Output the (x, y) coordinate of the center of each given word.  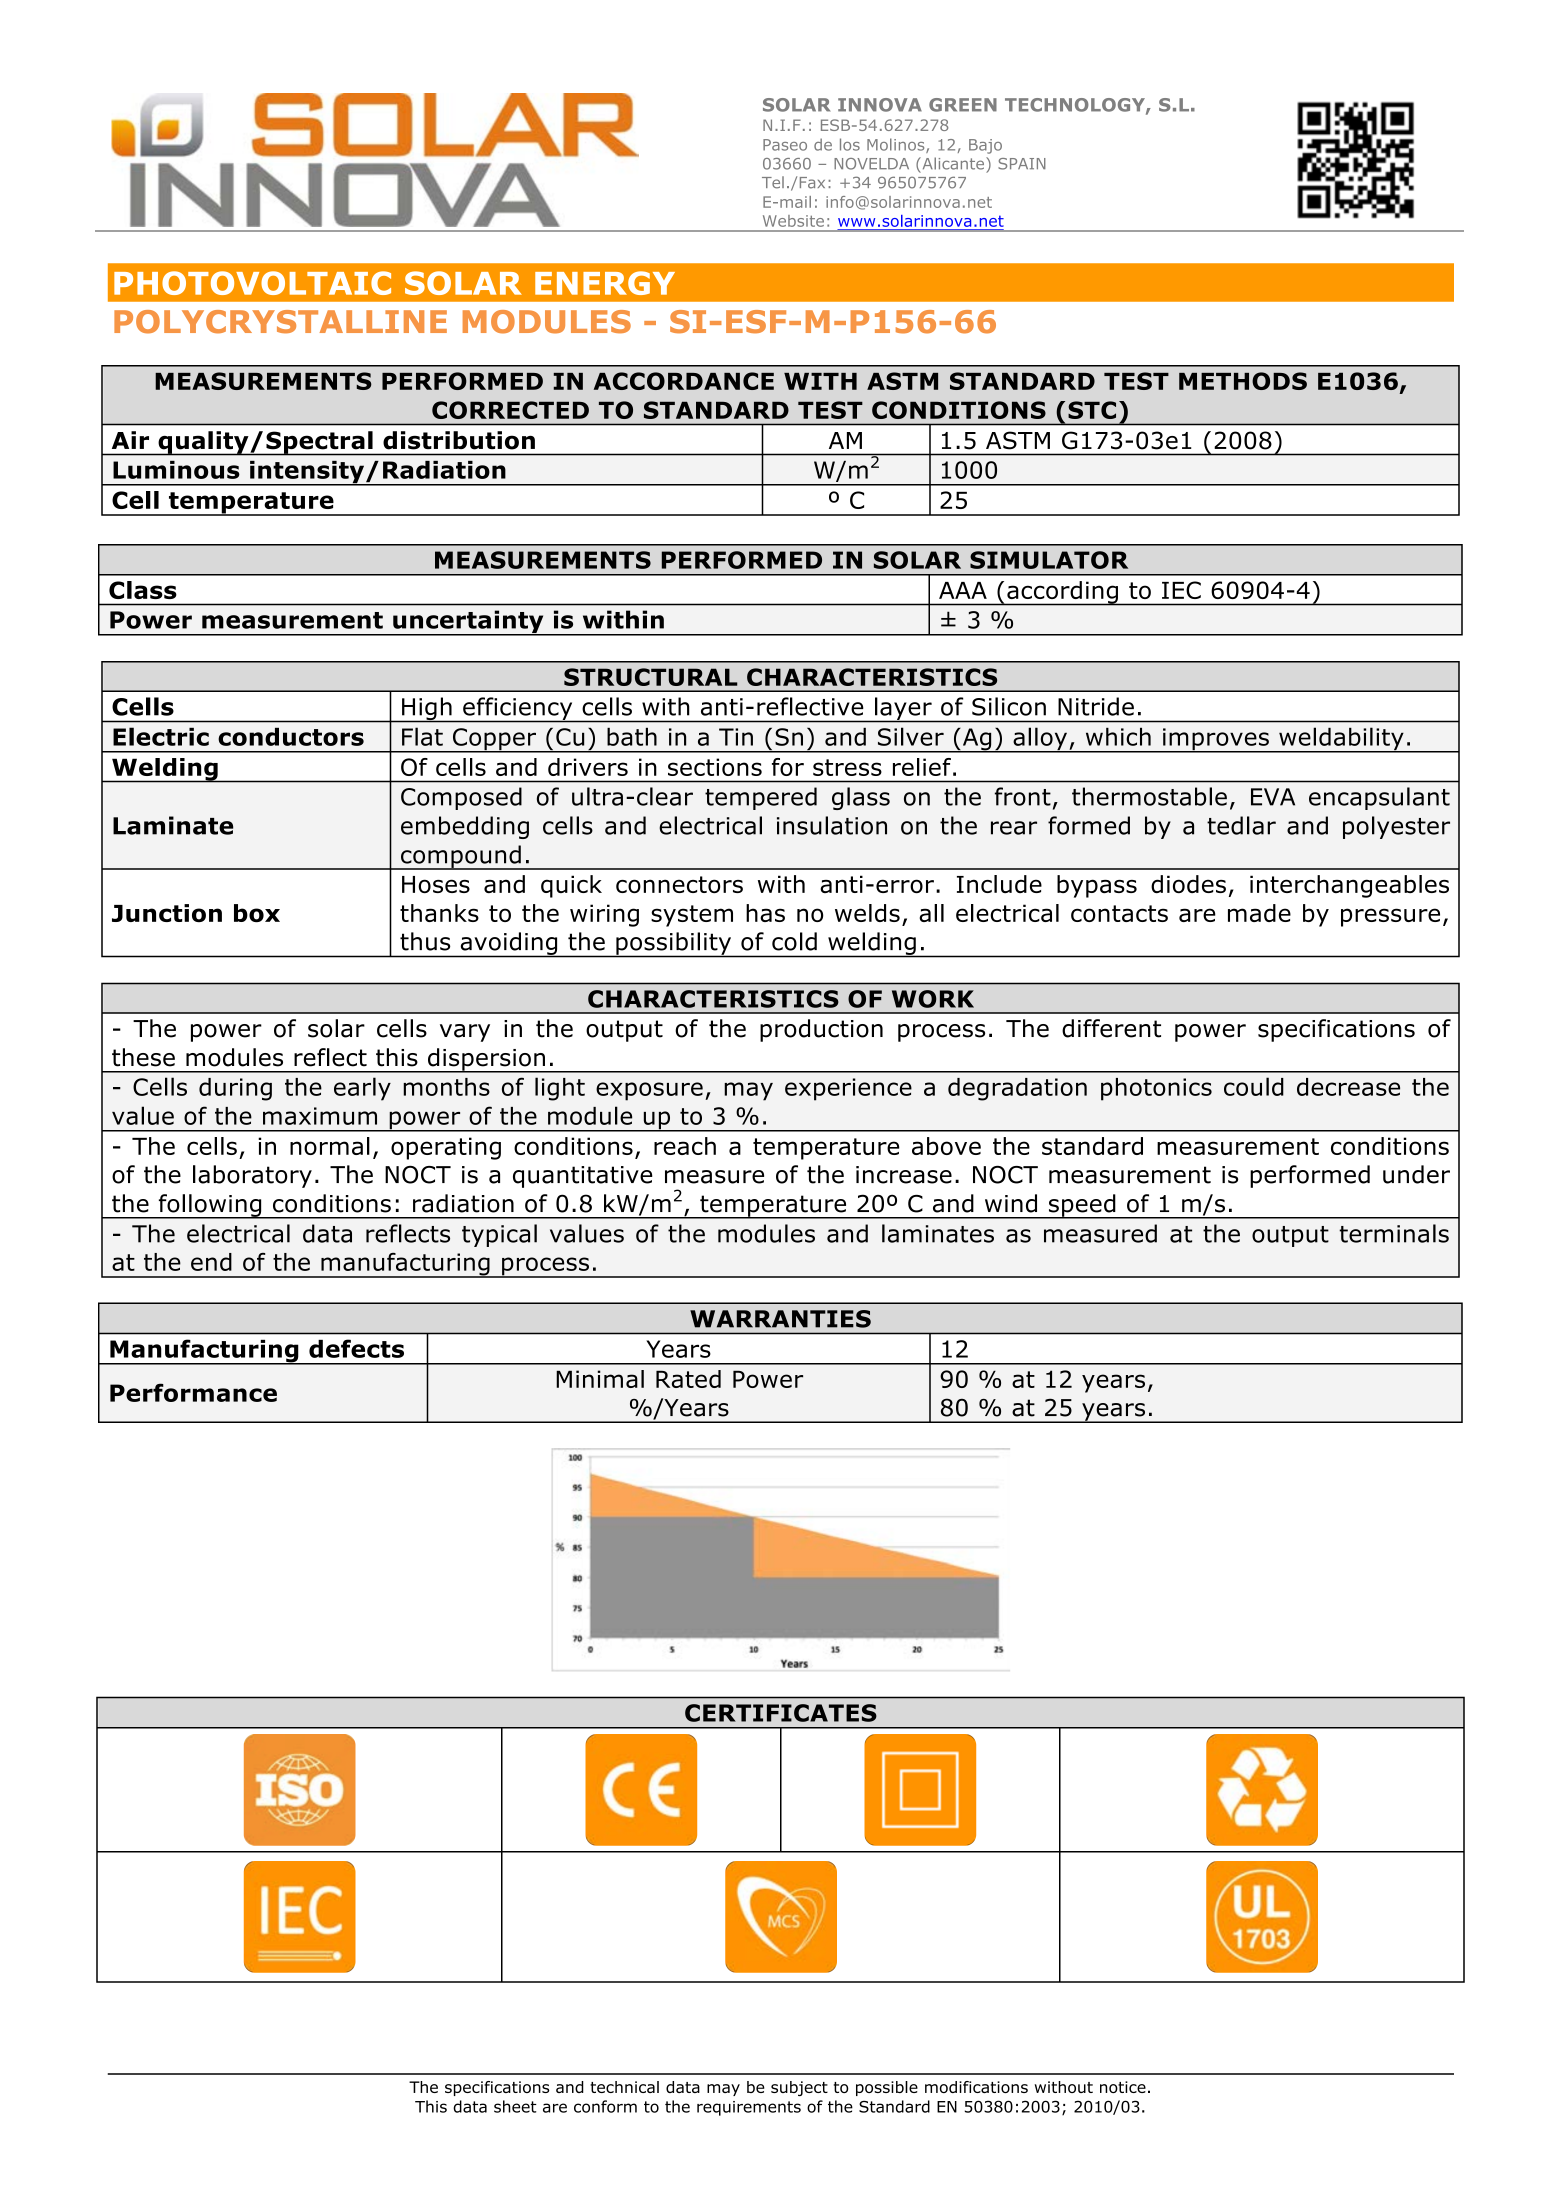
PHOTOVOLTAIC (252, 283)
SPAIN (1022, 164)
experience (848, 1089)
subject (799, 2088)
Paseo (785, 145)
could (1254, 1086)
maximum (320, 1116)
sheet (515, 2106)
